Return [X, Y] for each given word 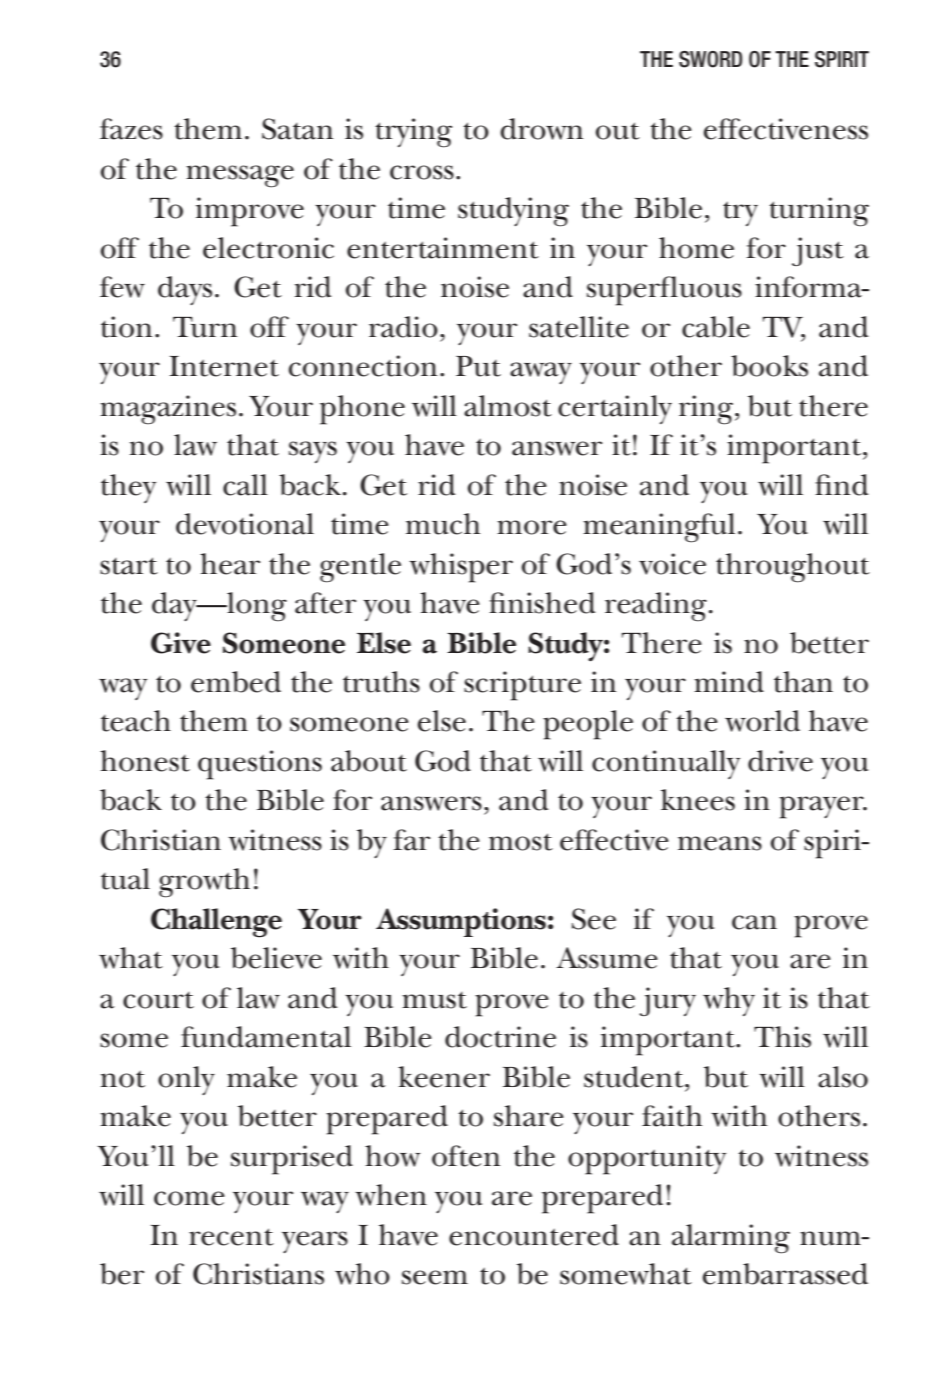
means [720, 843]
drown [541, 129]
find [842, 485]
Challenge [216, 923]
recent [231, 1237]
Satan [297, 129]
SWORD [710, 59]
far [411, 840]
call [245, 485]
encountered [534, 1235]
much [443, 524]
